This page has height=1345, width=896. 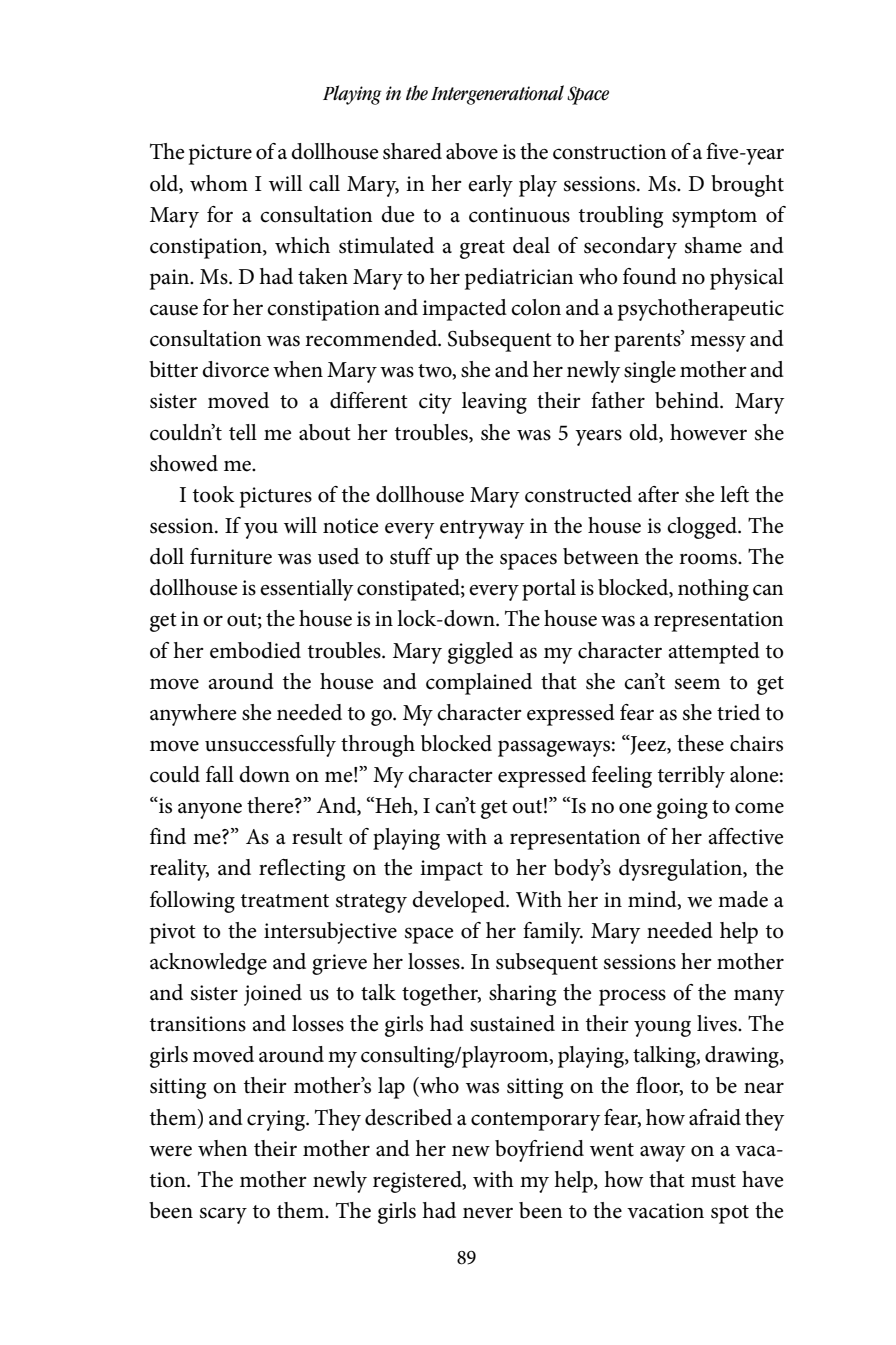 I want to click on must, so click(x=713, y=1181).
